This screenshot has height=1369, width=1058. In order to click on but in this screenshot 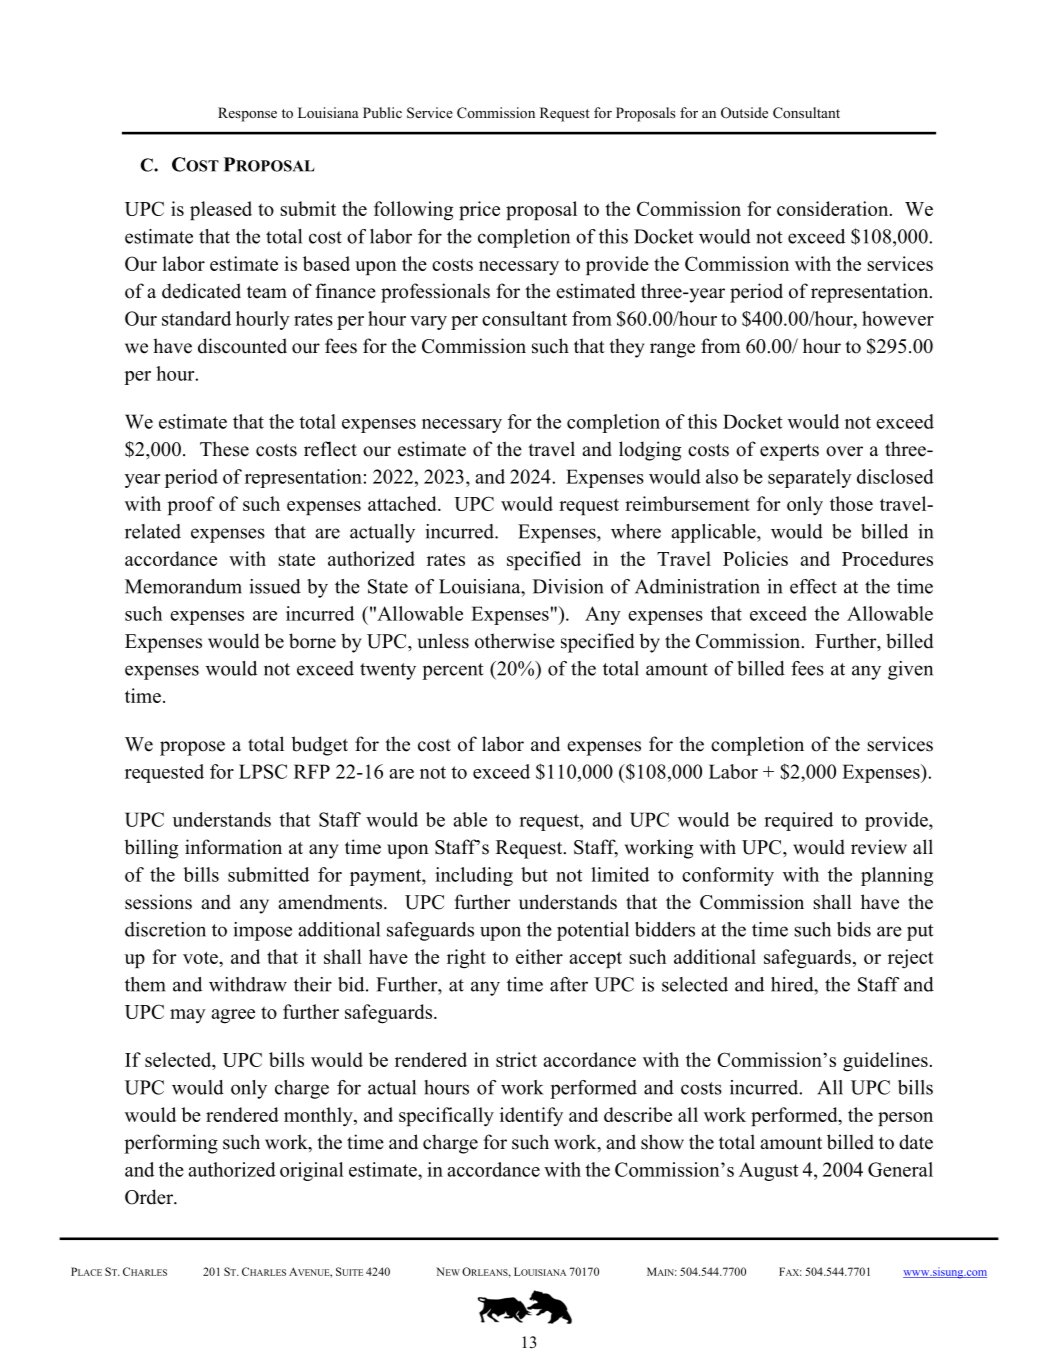, I will do `click(534, 874)`.
